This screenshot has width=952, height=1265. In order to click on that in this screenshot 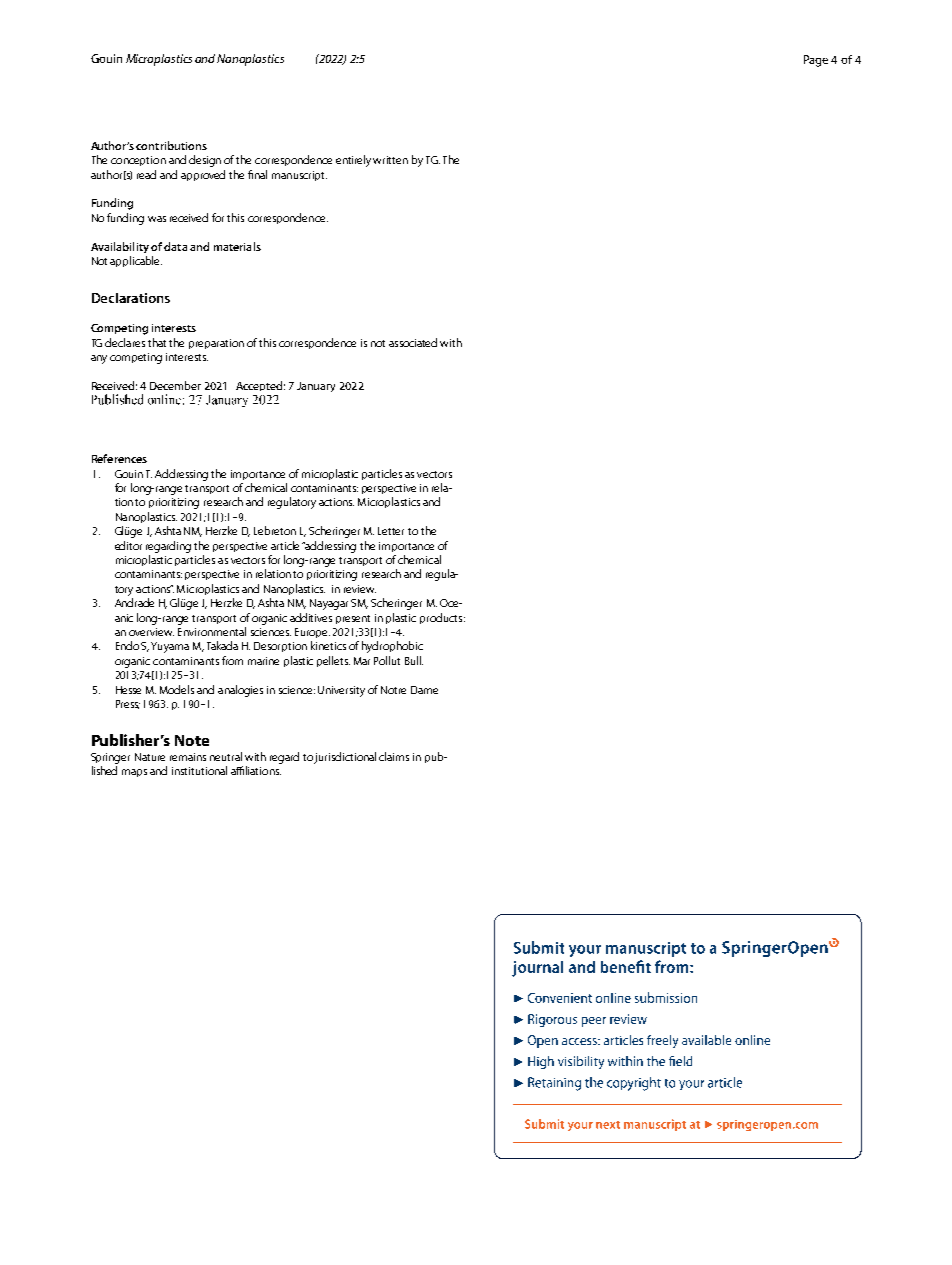, I will do `click(157, 342)`.
